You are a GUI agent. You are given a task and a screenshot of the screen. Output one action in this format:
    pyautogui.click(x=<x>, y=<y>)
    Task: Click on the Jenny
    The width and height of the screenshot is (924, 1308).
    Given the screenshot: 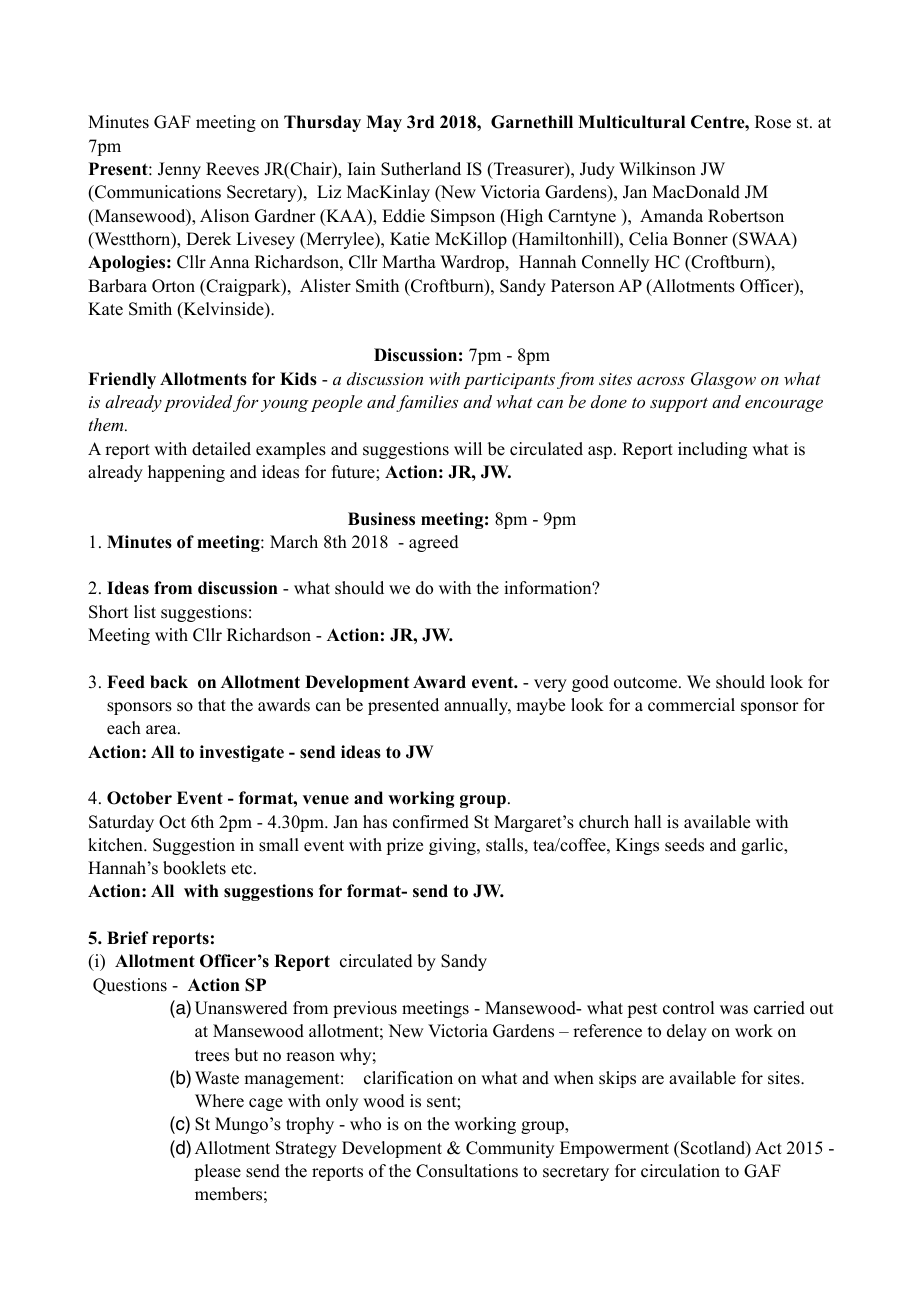 What is the action you would take?
    pyautogui.click(x=179, y=170)
